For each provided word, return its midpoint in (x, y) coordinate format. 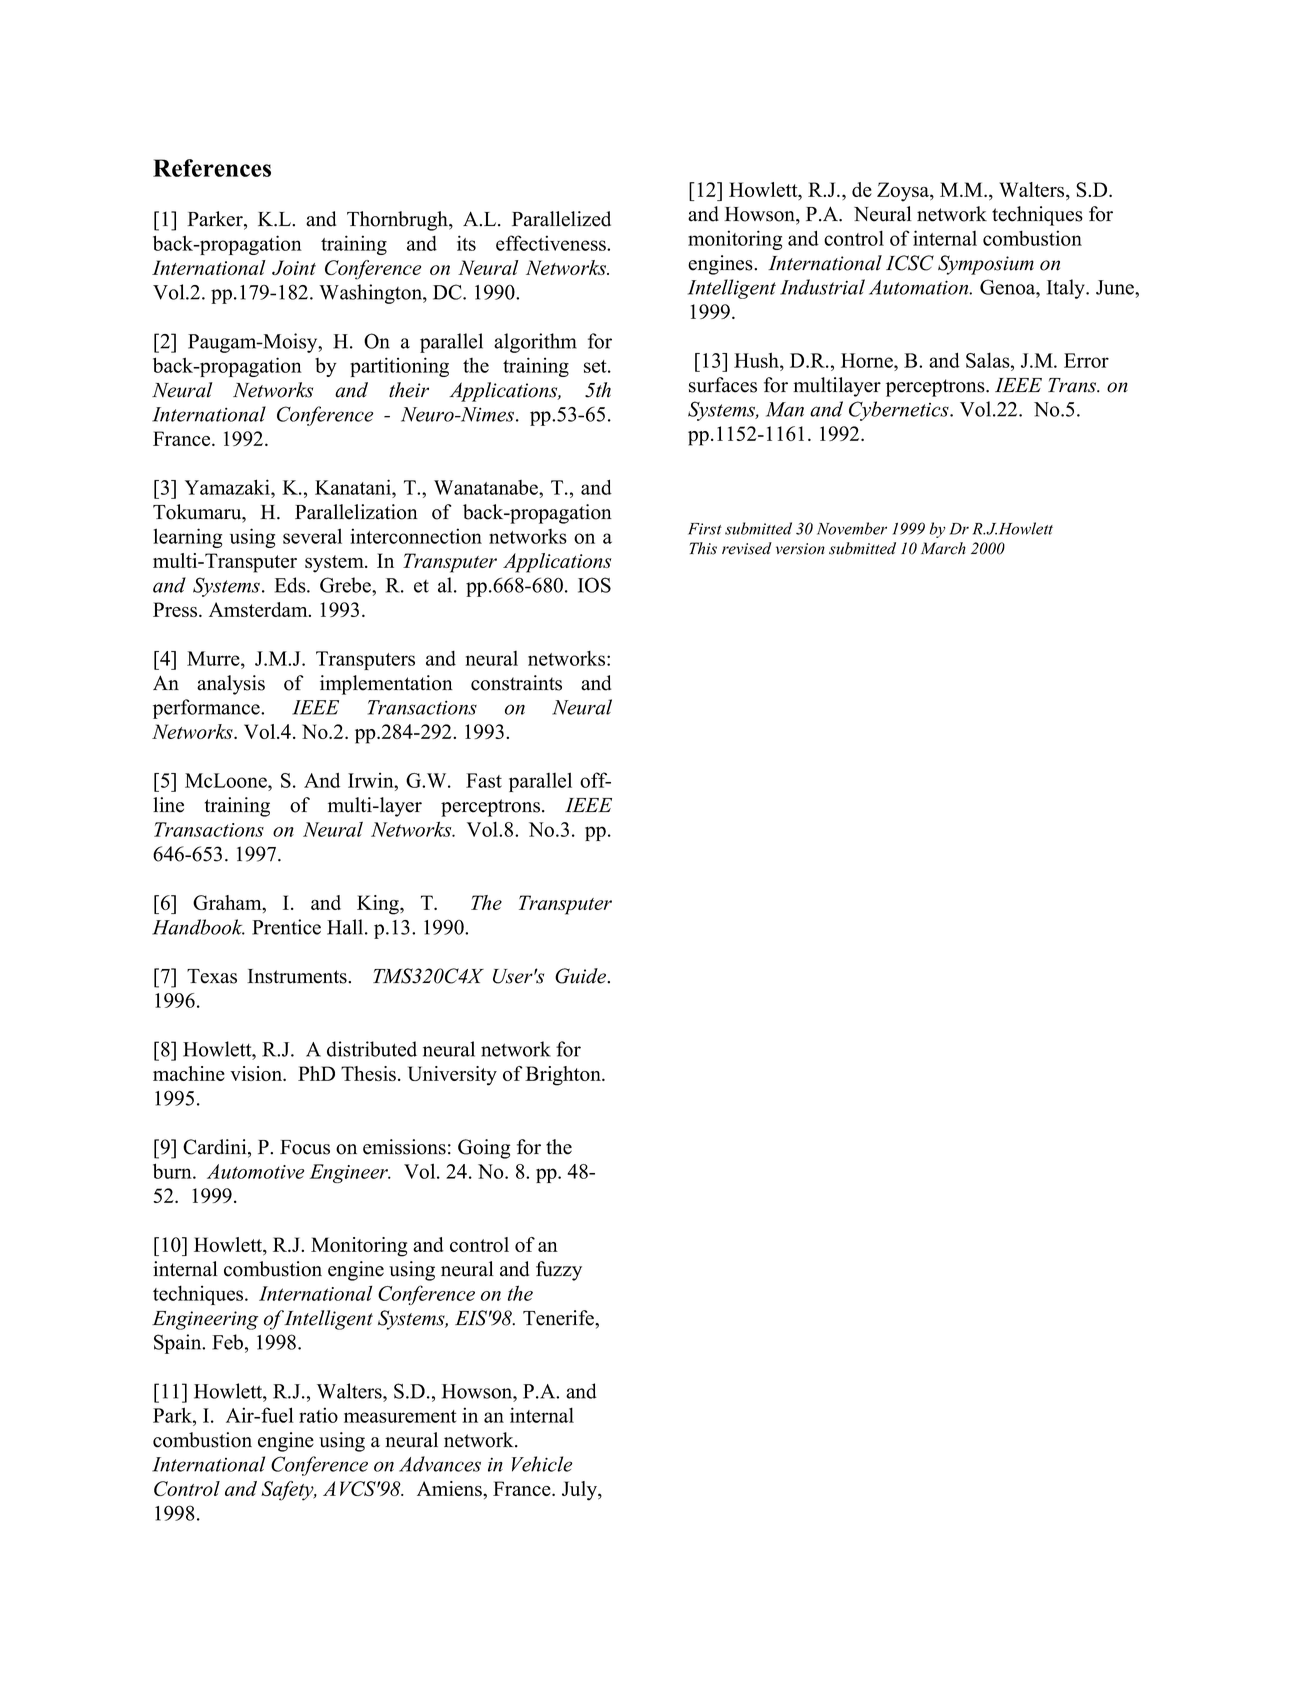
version (800, 549)
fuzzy (559, 1271)
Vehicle (542, 1464)
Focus (305, 1147)
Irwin (372, 780)
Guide (582, 976)
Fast (484, 780)
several (312, 536)
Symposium (986, 265)
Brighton (564, 1076)
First (705, 529)
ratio (318, 1415)
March (943, 548)
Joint (294, 267)
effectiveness (552, 243)
